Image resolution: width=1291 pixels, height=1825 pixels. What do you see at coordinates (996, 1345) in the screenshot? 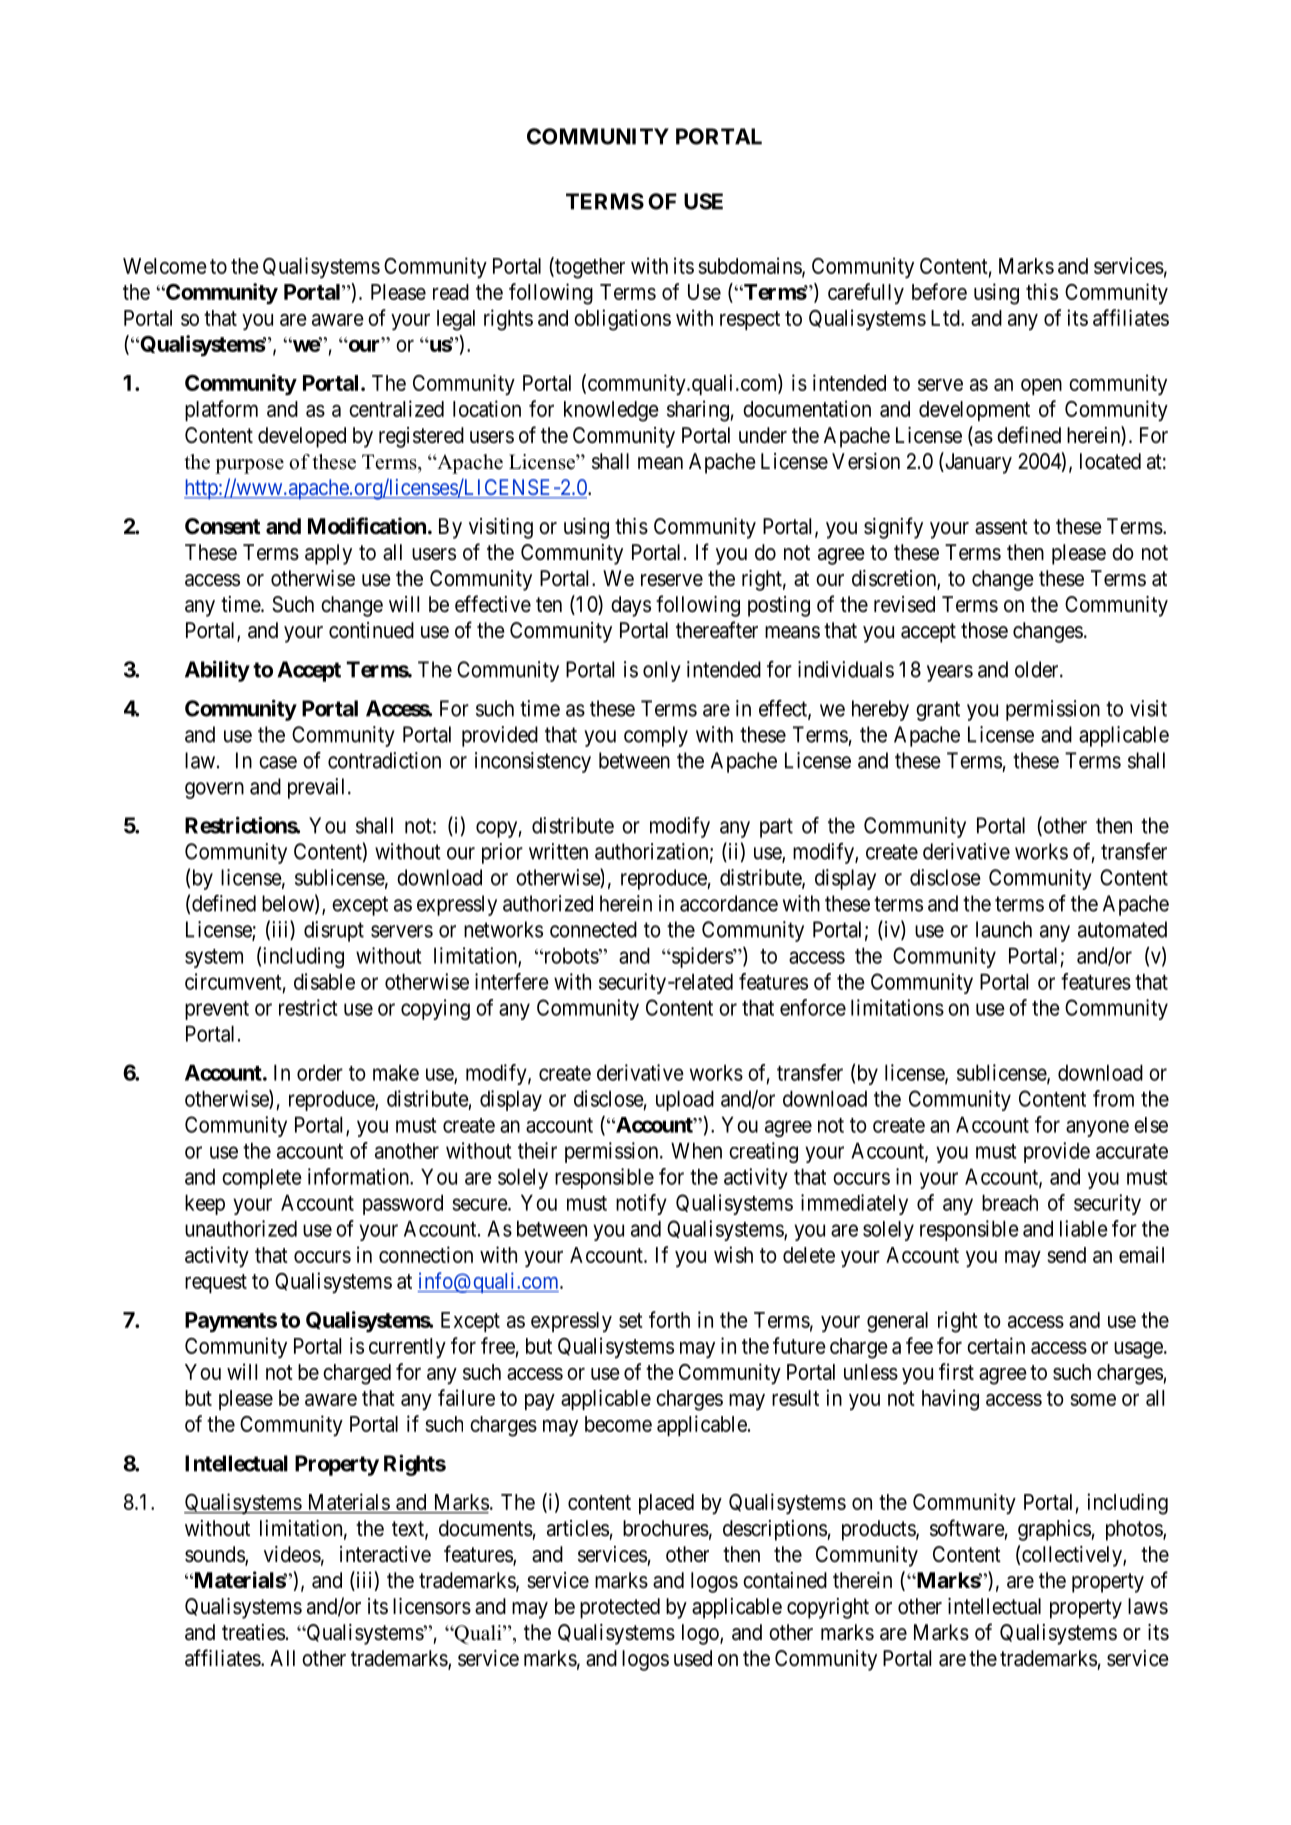
I see `certain` at bounding box center [996, 1345].
